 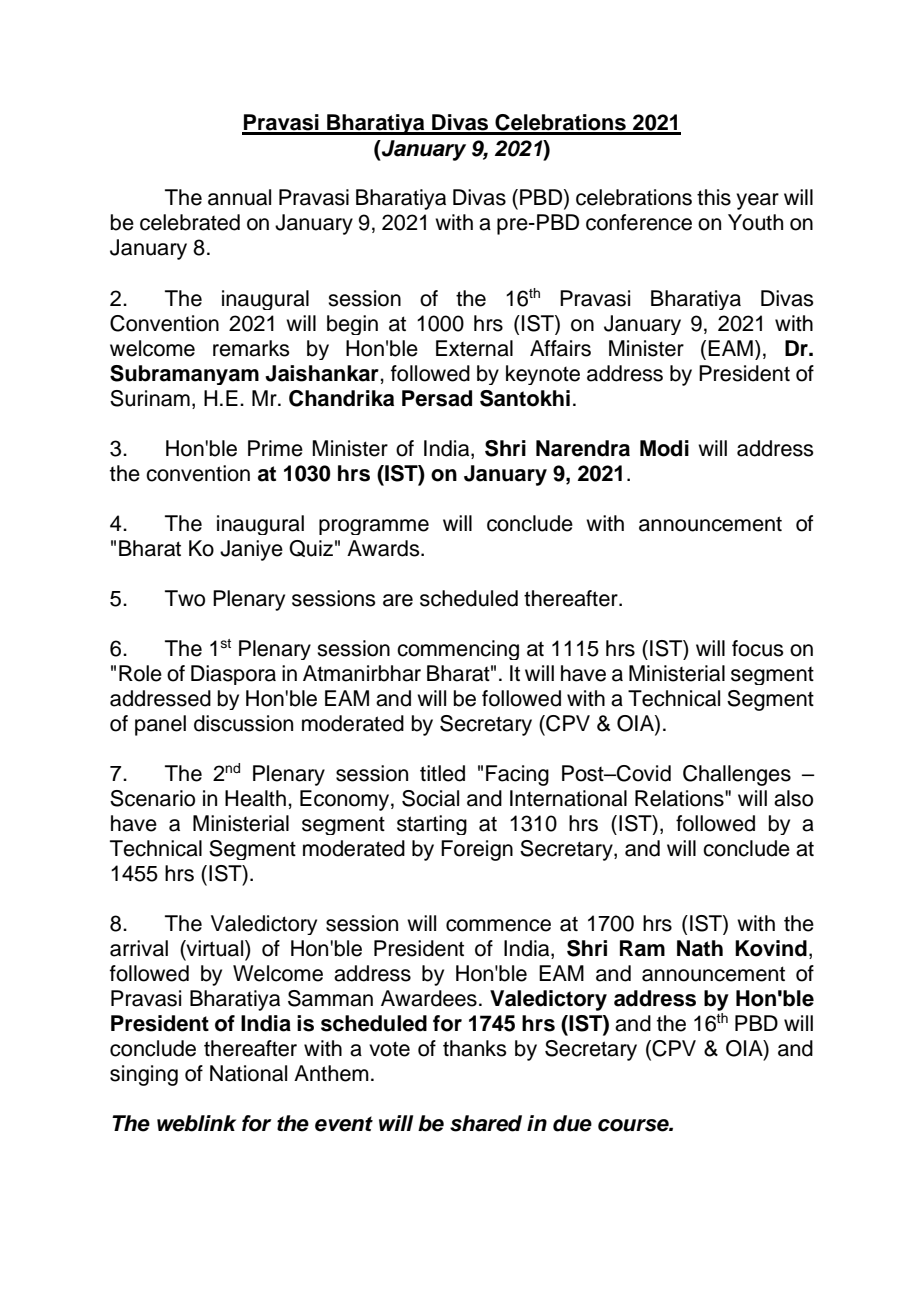 What do you see at coordinates (190, 222) in the screenshot?
I see `celebrated` at bounding box center [190, 222].
